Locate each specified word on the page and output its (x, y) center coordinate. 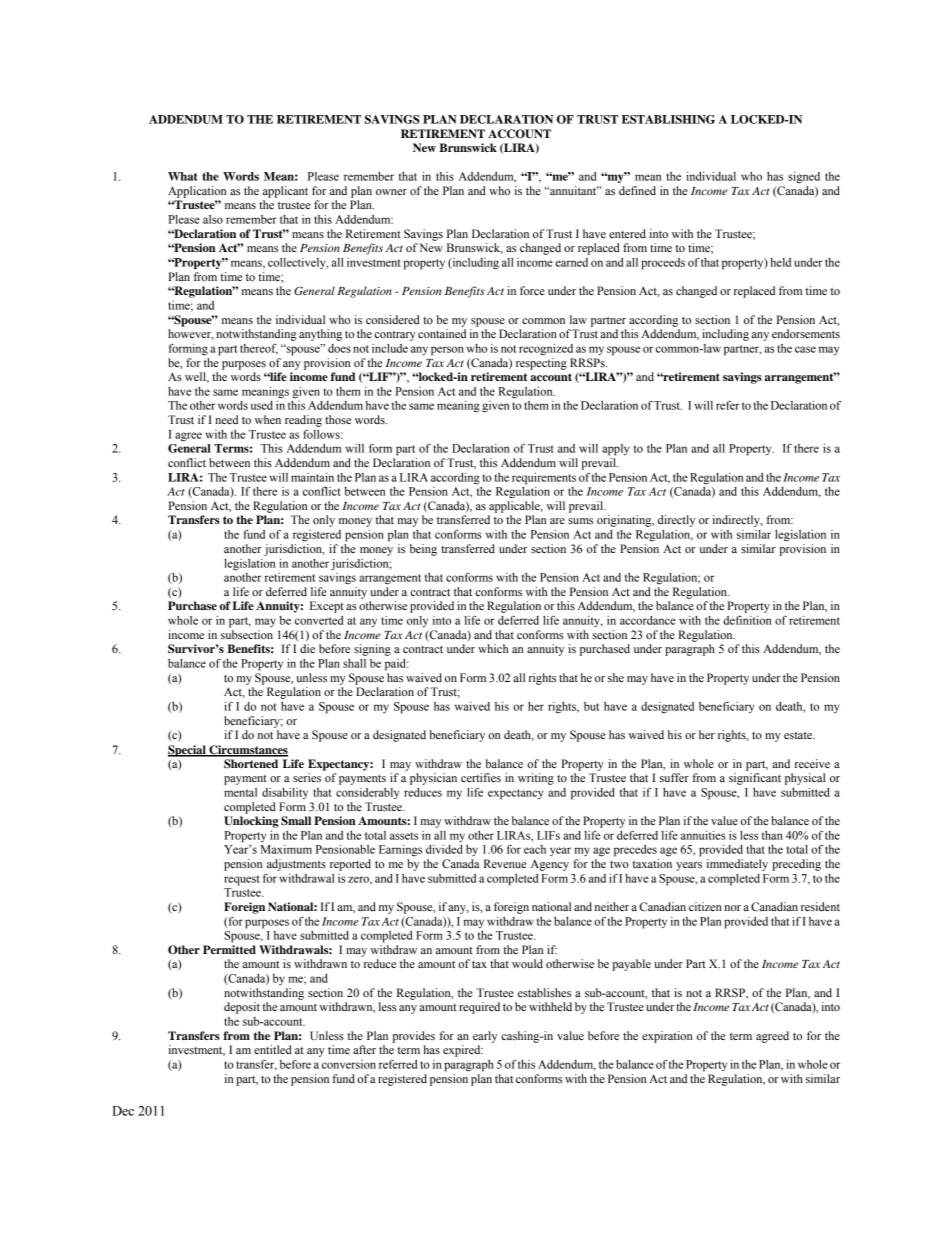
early (485, 1037)
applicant (285, 192)
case (805, 349)
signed (804, 178)
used (262, 405)
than (772, 835)
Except (327, 607)
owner (391, 192)
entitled (273, 1049)
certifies (481, 777)
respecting (541, 364)
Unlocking (251, 822)
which (493, 648)
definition (747, 620)
